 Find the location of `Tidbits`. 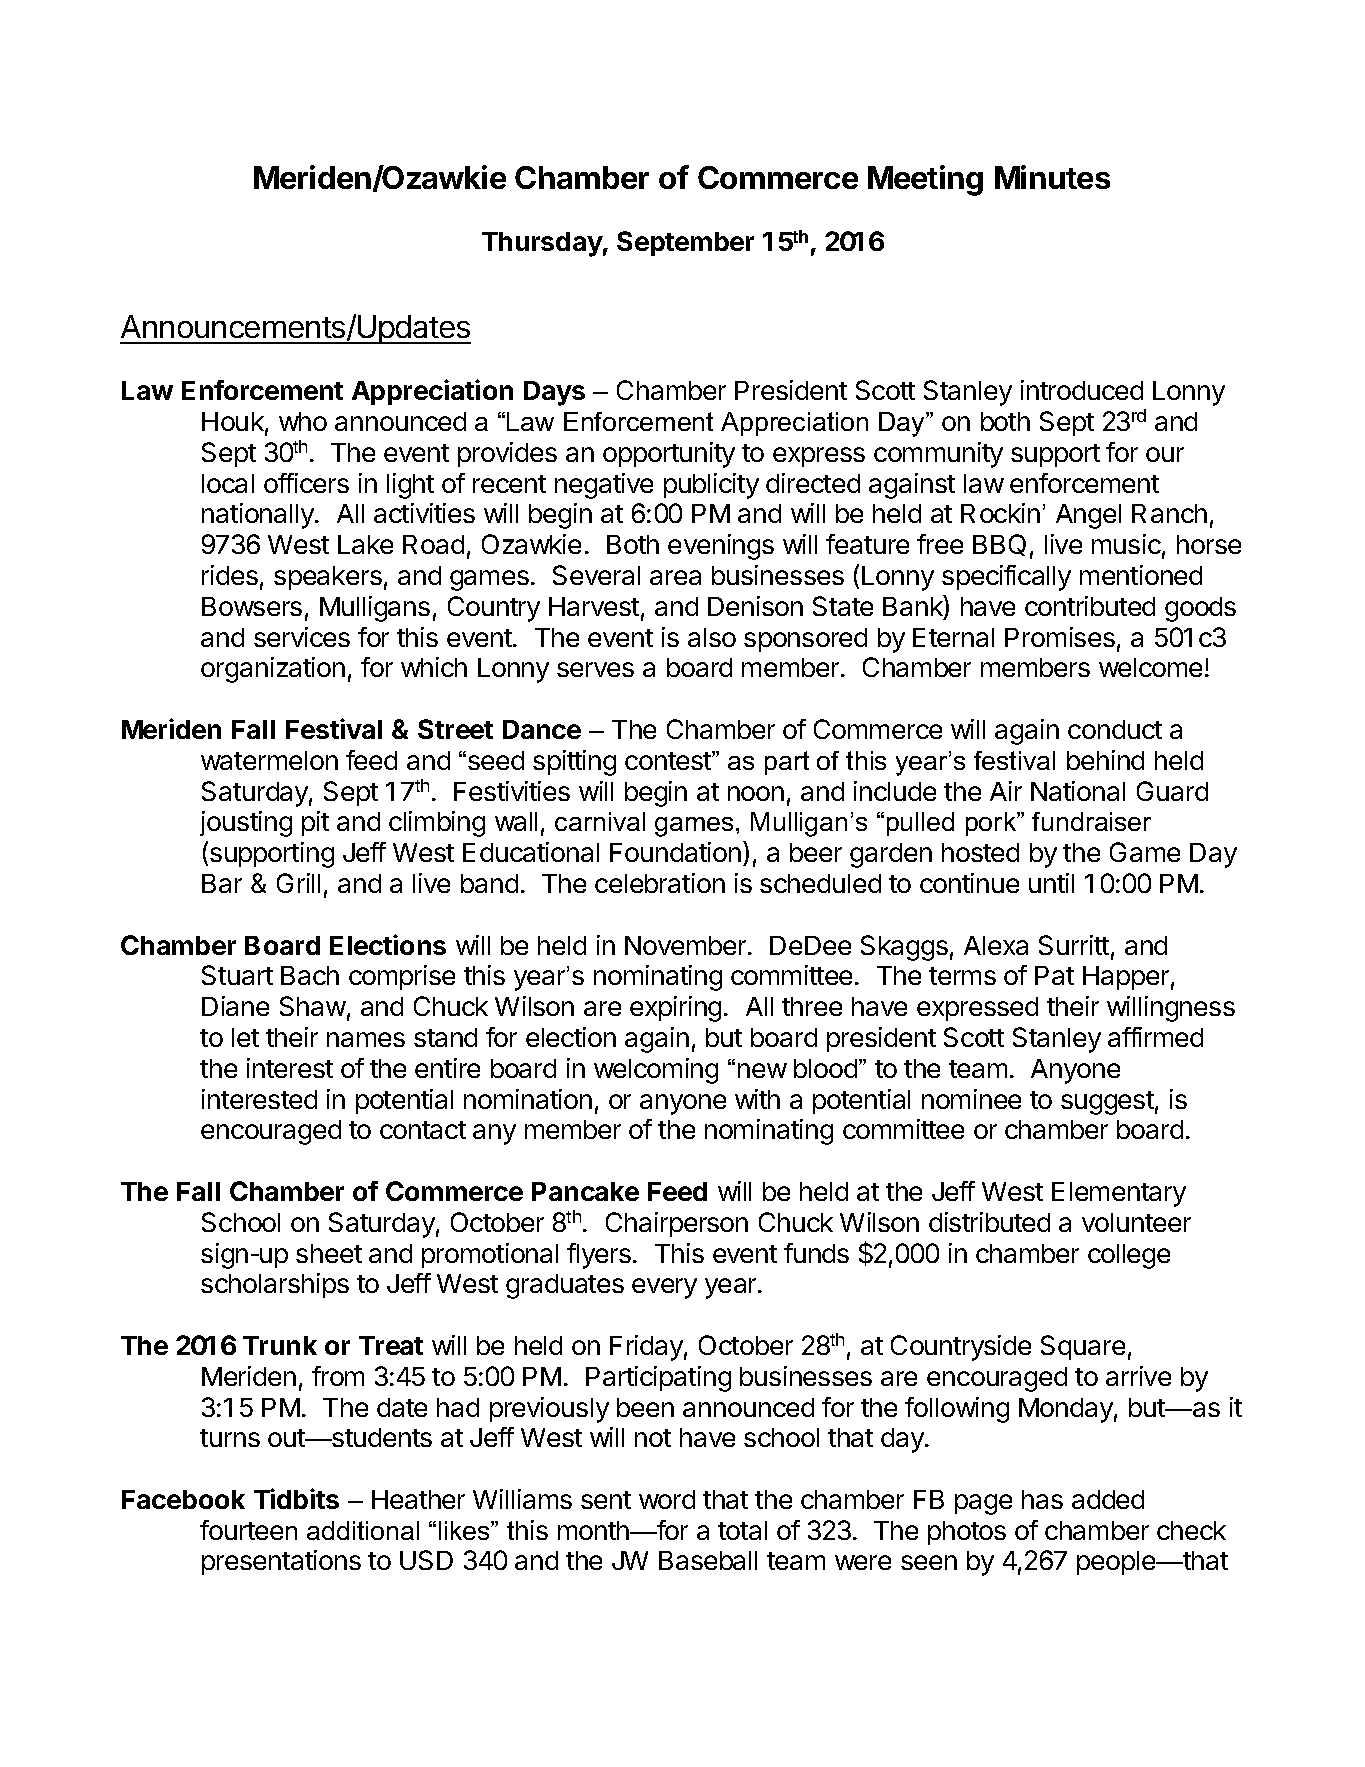

Tidbits is located at coordinates (296, 1498).
